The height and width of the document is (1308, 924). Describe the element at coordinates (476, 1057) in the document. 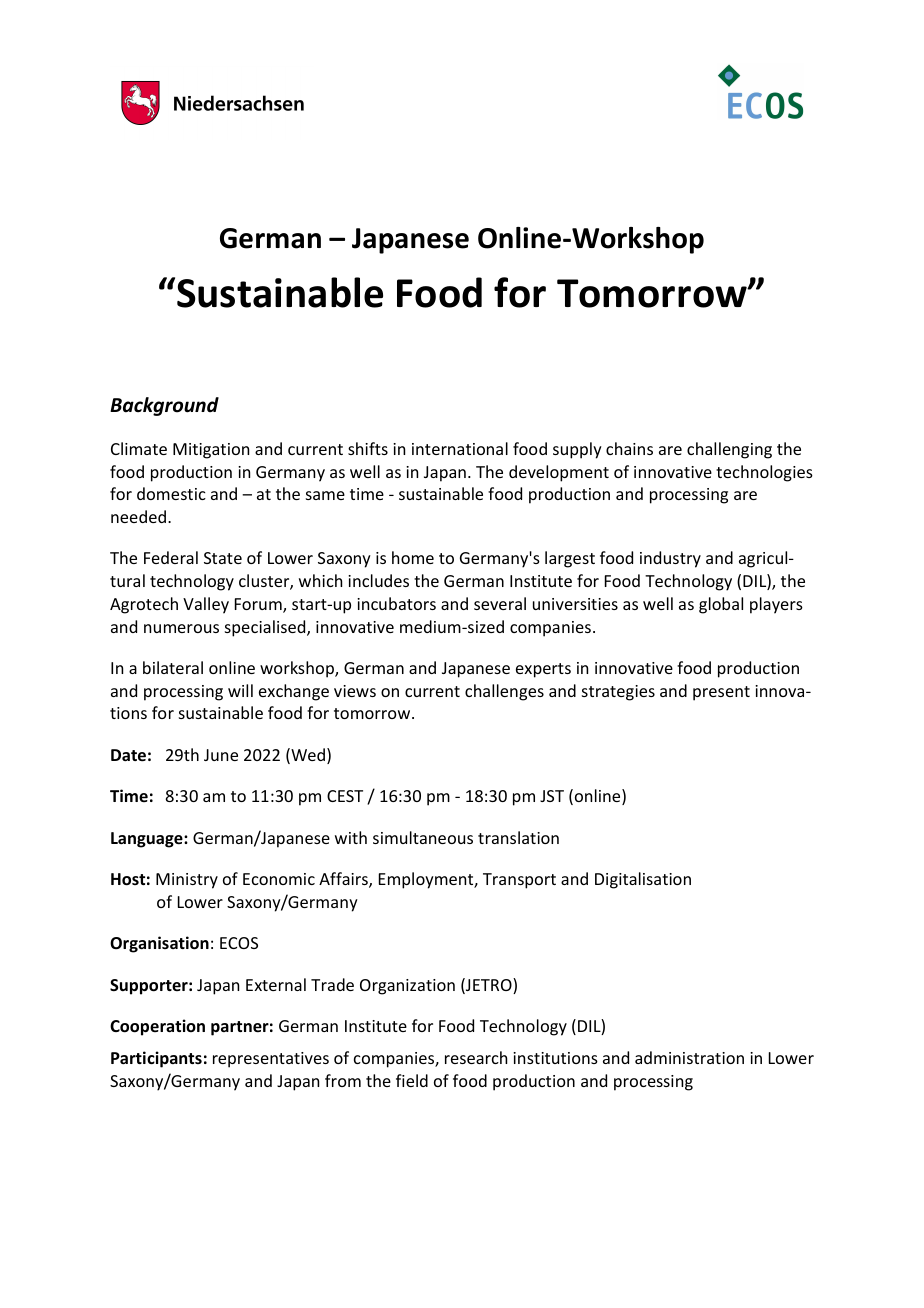

I see `research` at that location.
